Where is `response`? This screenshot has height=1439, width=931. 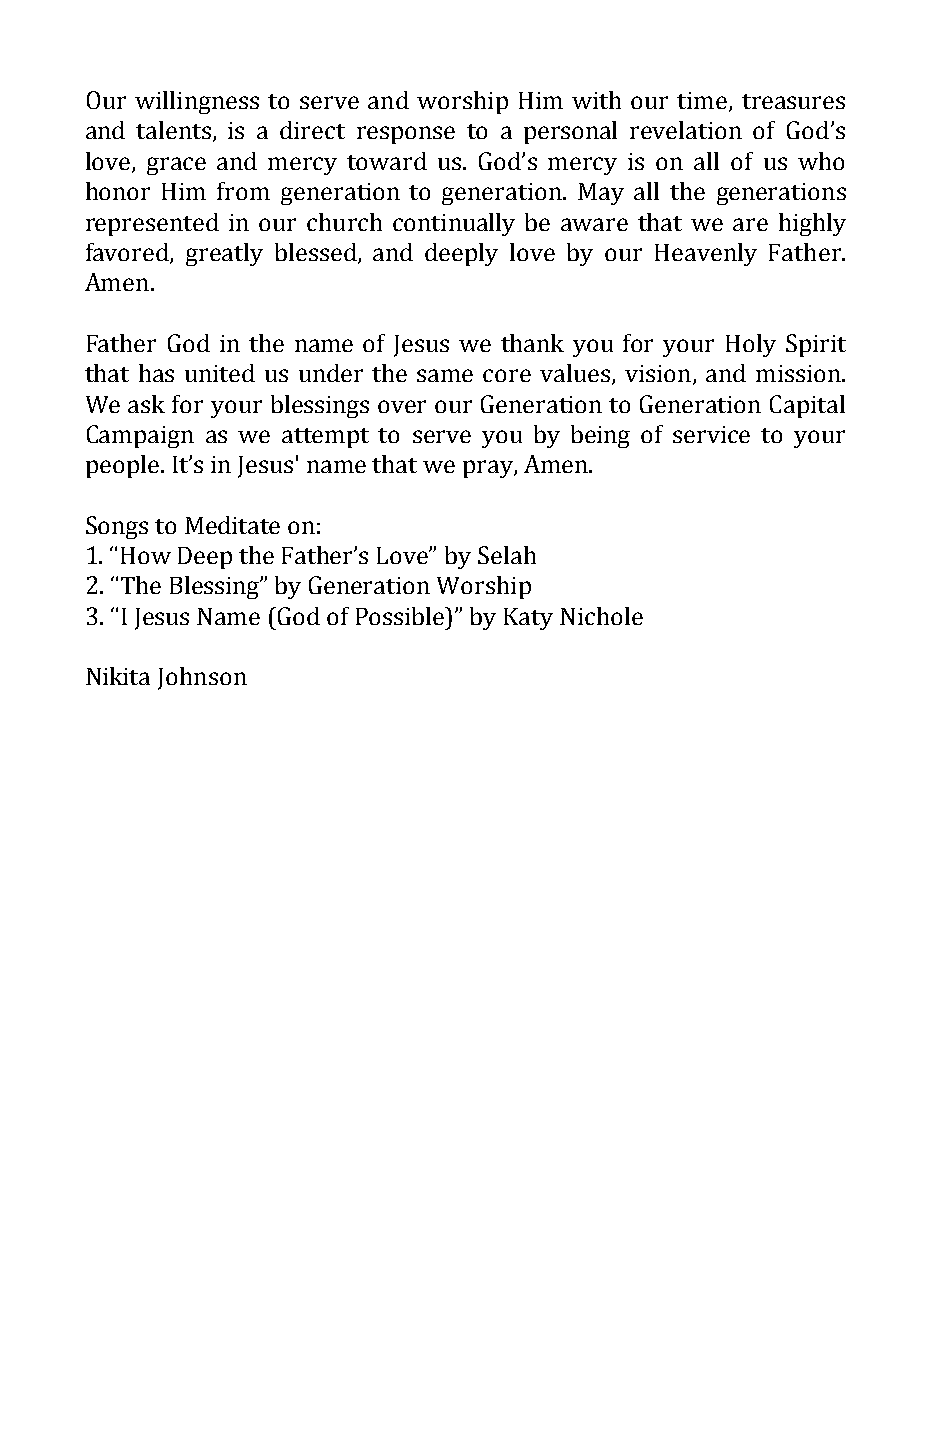
response is located at coordinates (406, 135).
